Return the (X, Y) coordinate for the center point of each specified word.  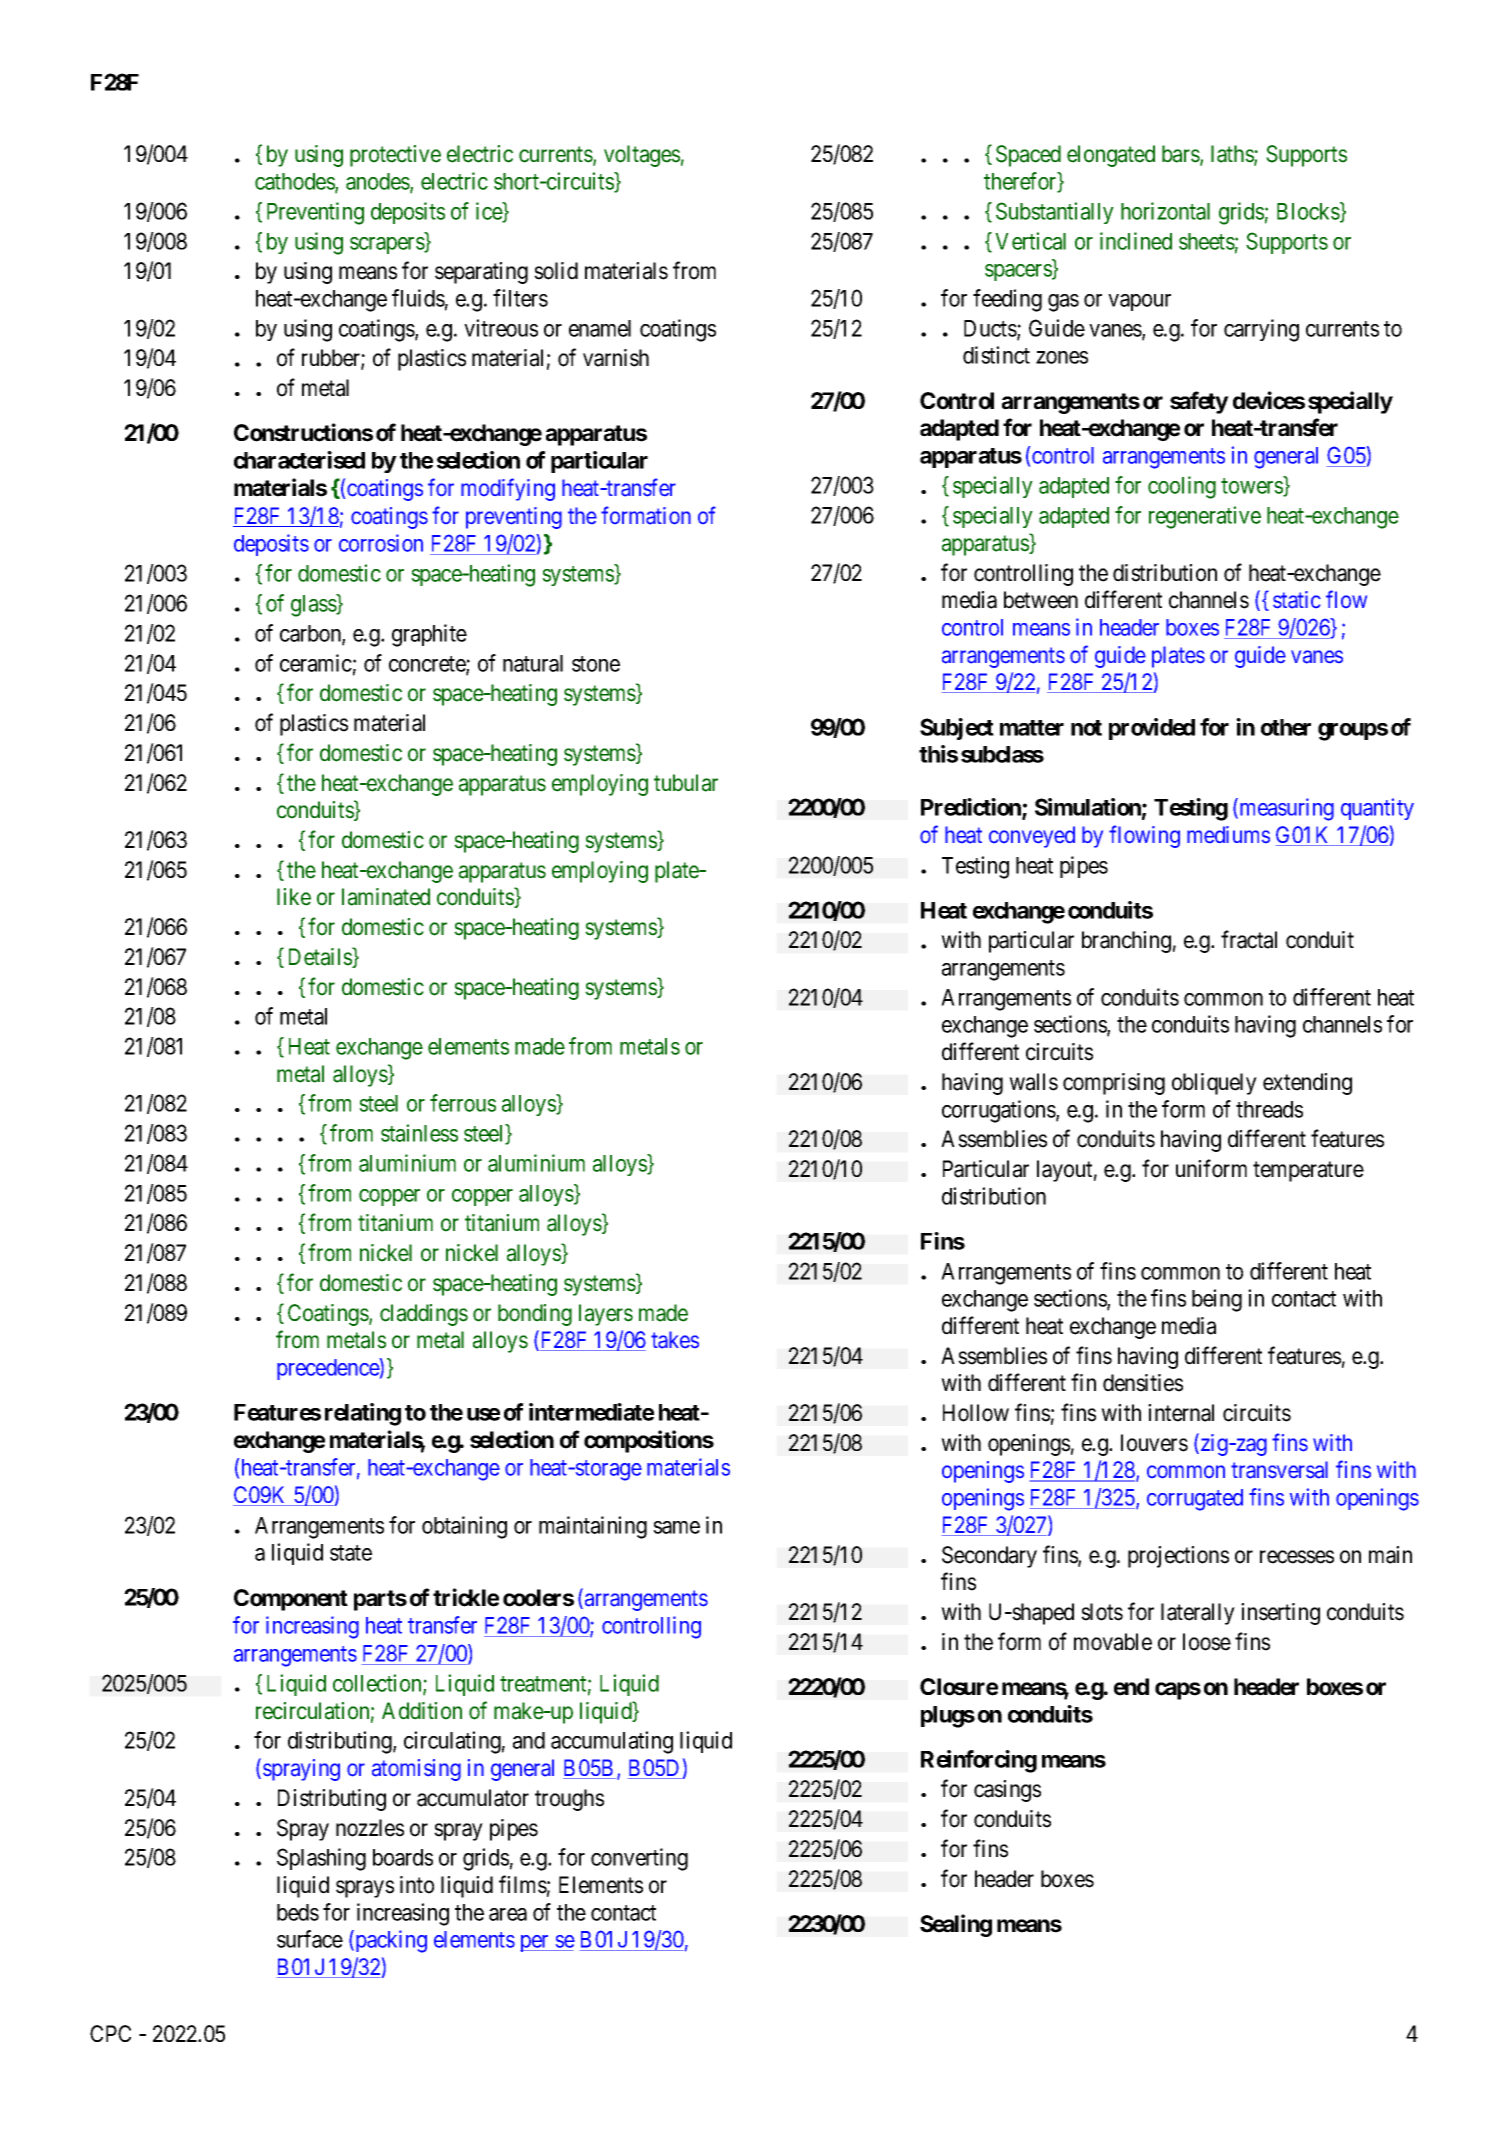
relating (363, 1414)
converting (639, 1859)
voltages (642, 156)
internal (1181, 1413)
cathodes (295, 182)
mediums (1228, 834)
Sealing (956, 1925)
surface (310, 1939)
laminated (386, 897)
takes (675, 1340)
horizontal (1165, 211)
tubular (686, 783)
